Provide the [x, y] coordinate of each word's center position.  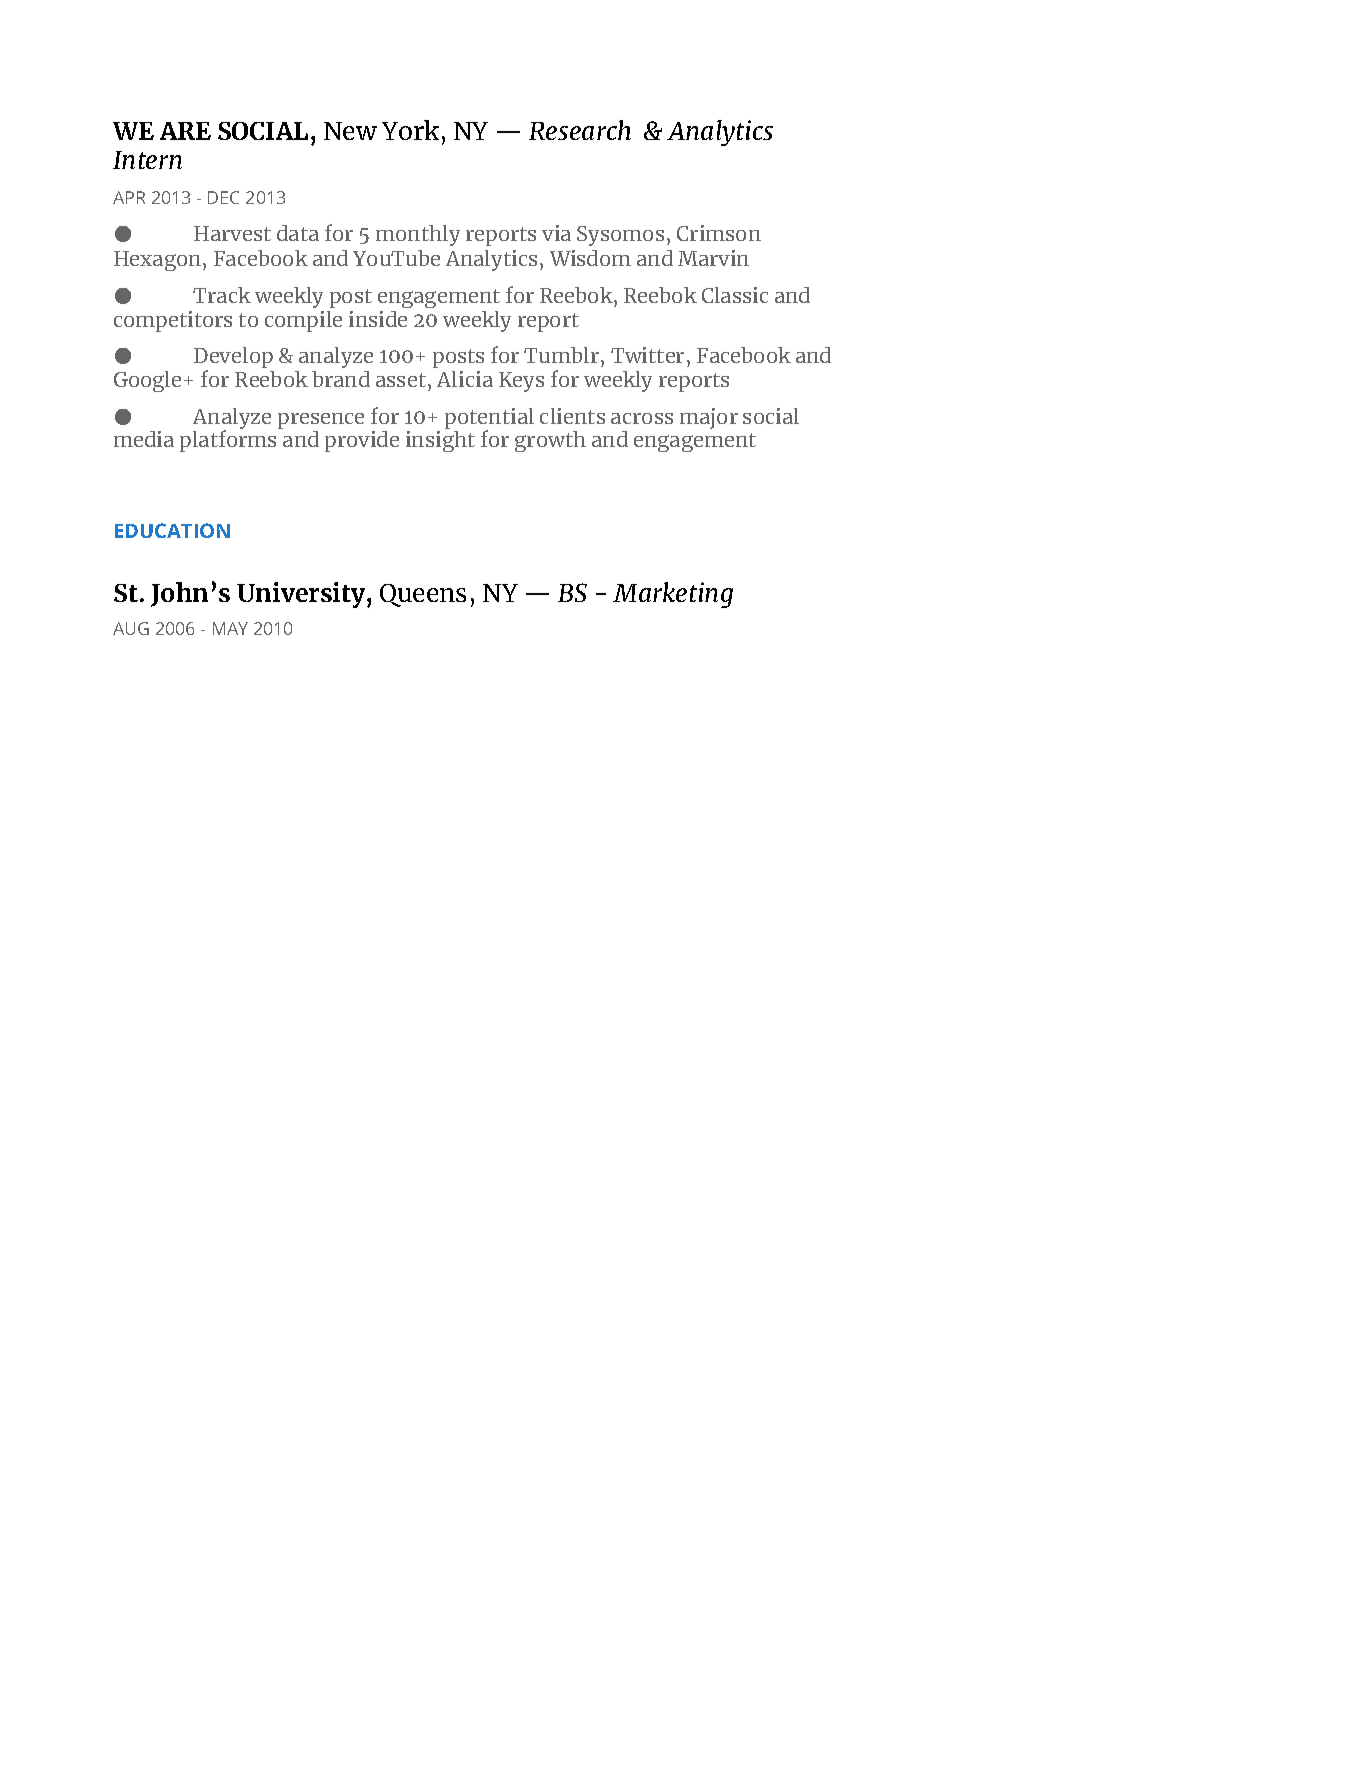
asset [401, 380]
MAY [230, 628]
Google [147, 381]
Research [580, 130]
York [410, 130]
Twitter [647, 355]
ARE [185, 131]
